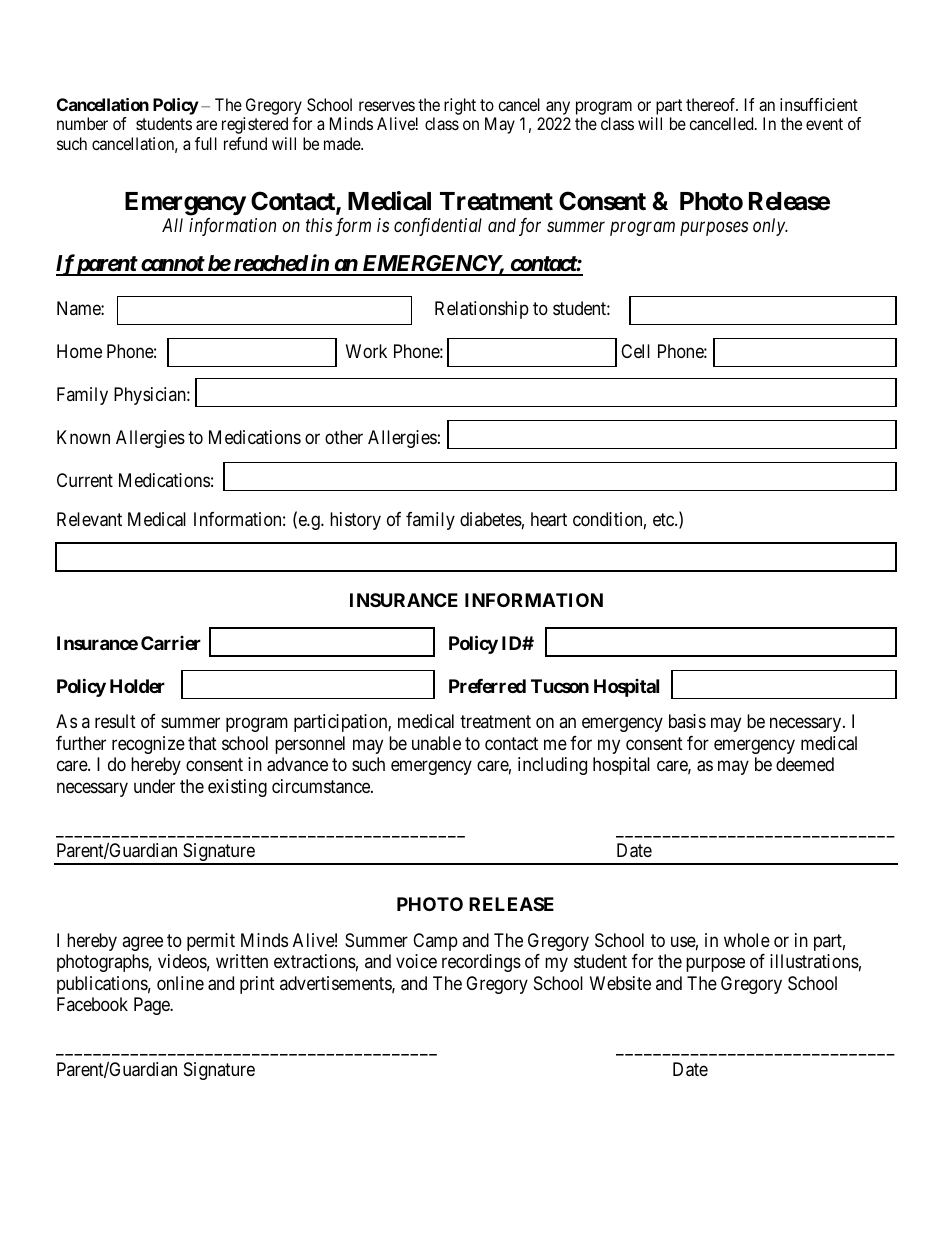 This image has width=952, height=1233. Describe the element at coordinates (664, 519) in the image. I see `etc` at that location.
